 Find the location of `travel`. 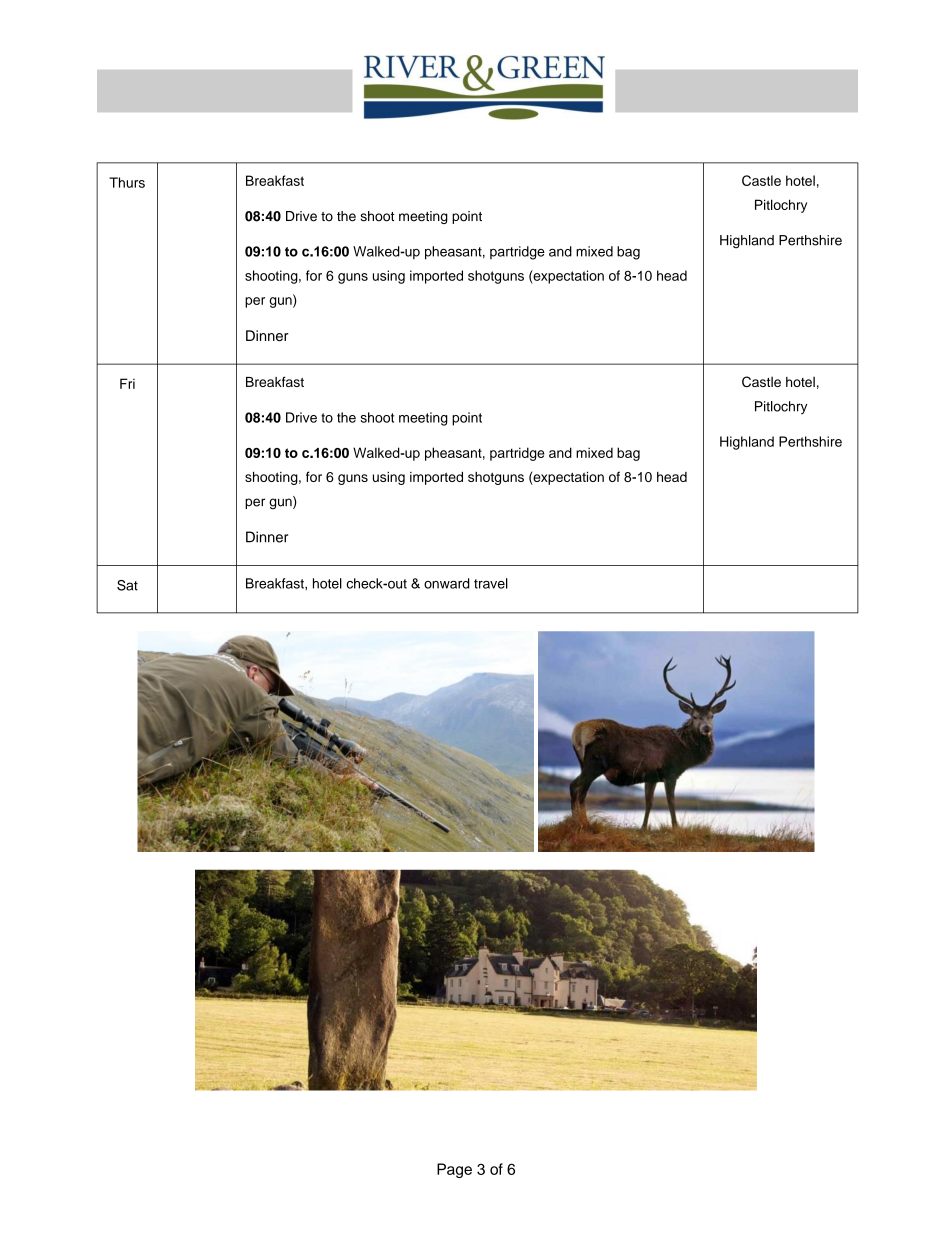

travel is located at coordinates (491, 583).
